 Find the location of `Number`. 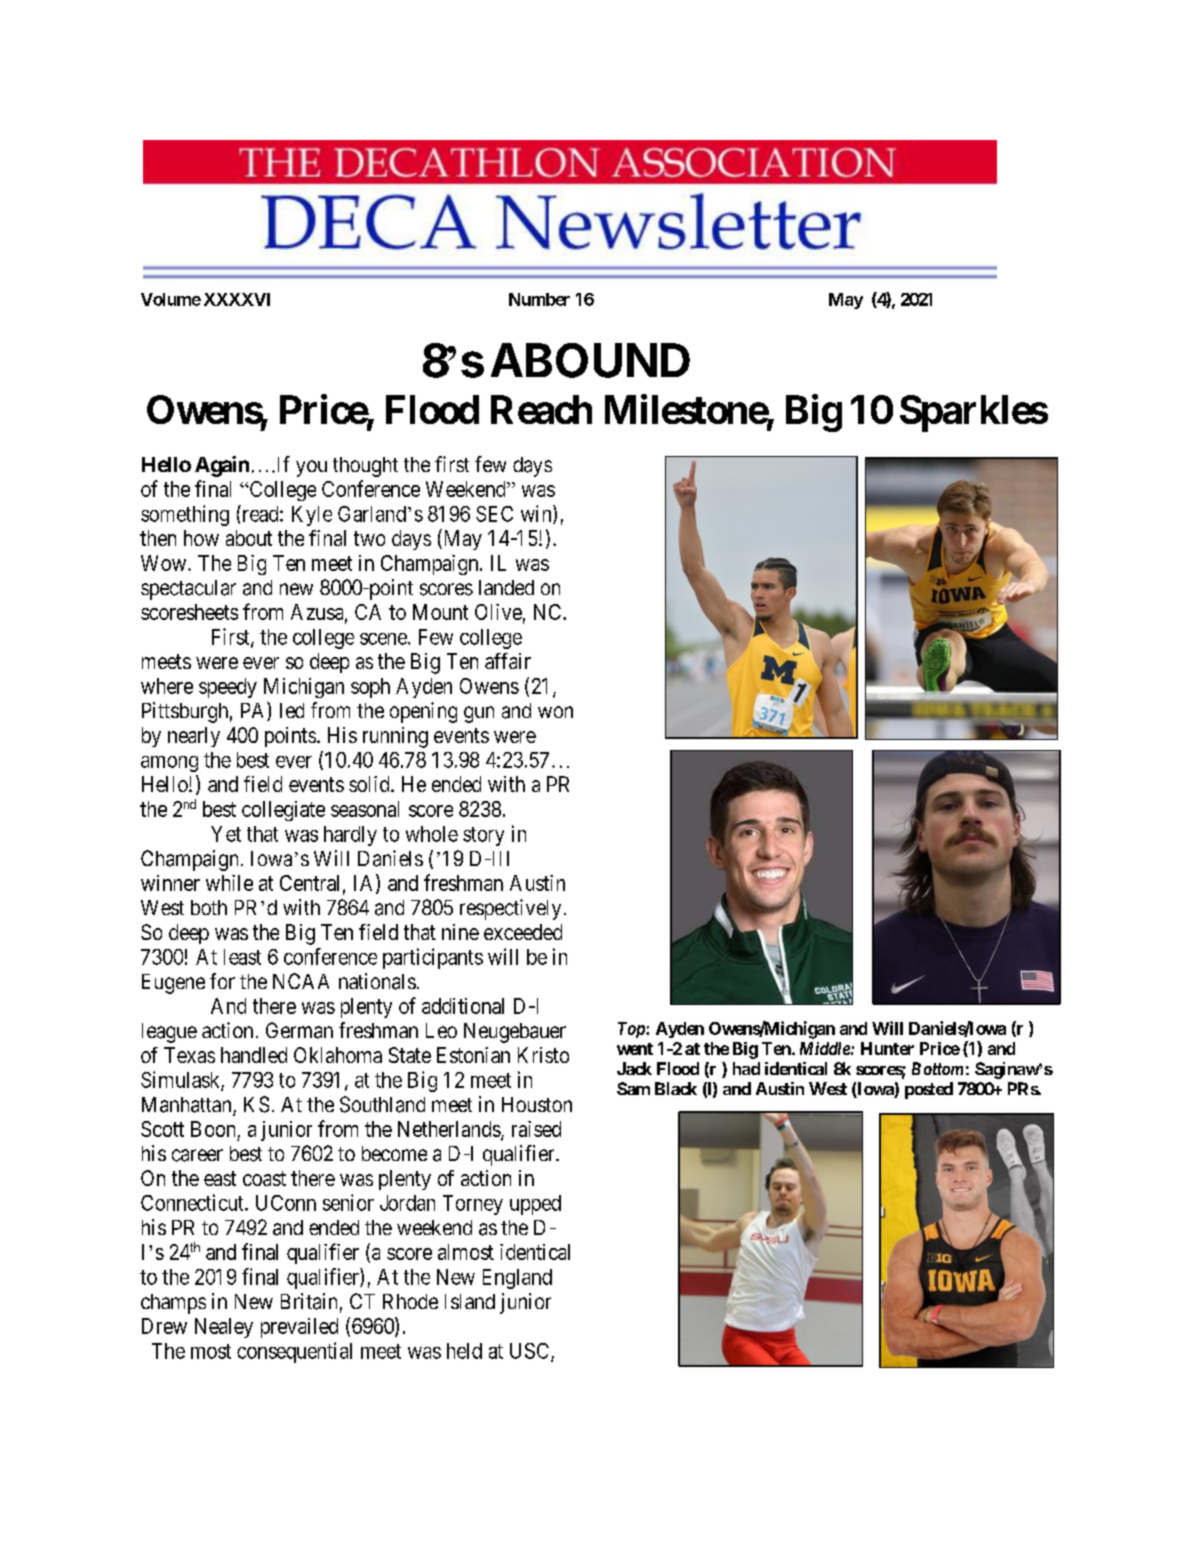

Number is located at coordinates (539, 299).
